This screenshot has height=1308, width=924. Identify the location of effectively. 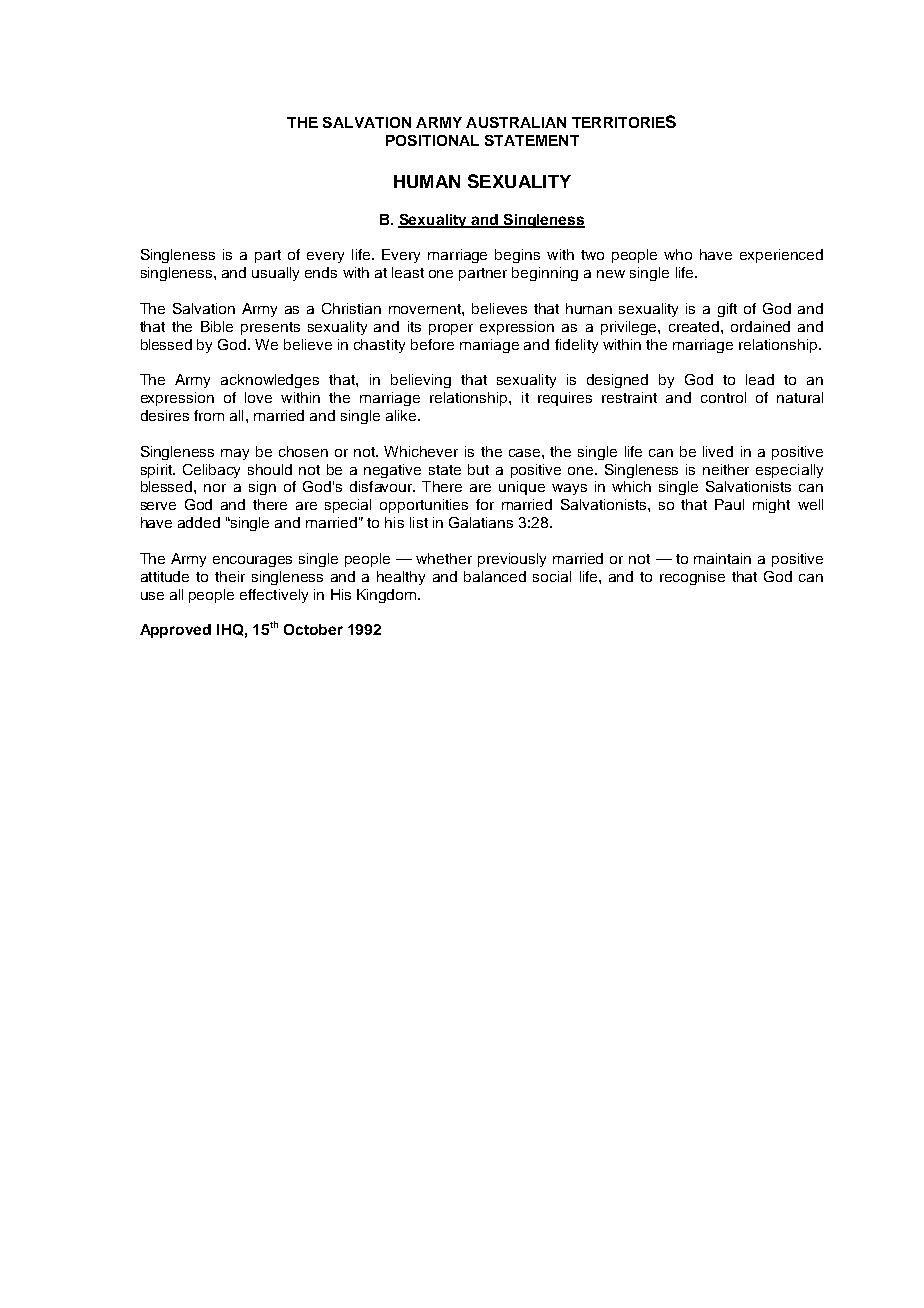
(274, 596).
